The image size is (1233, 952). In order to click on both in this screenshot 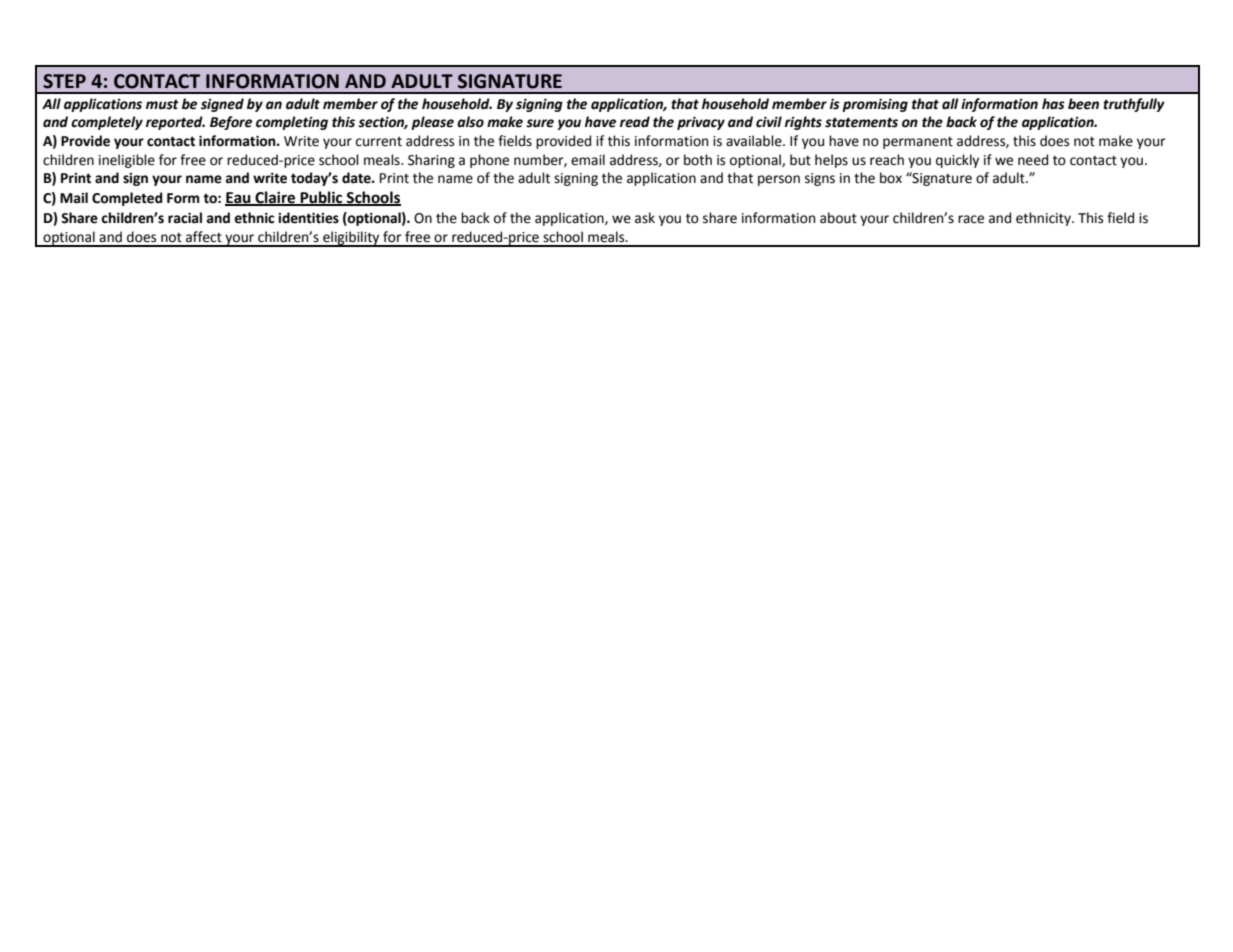, I will do `click(698, 160)`.
